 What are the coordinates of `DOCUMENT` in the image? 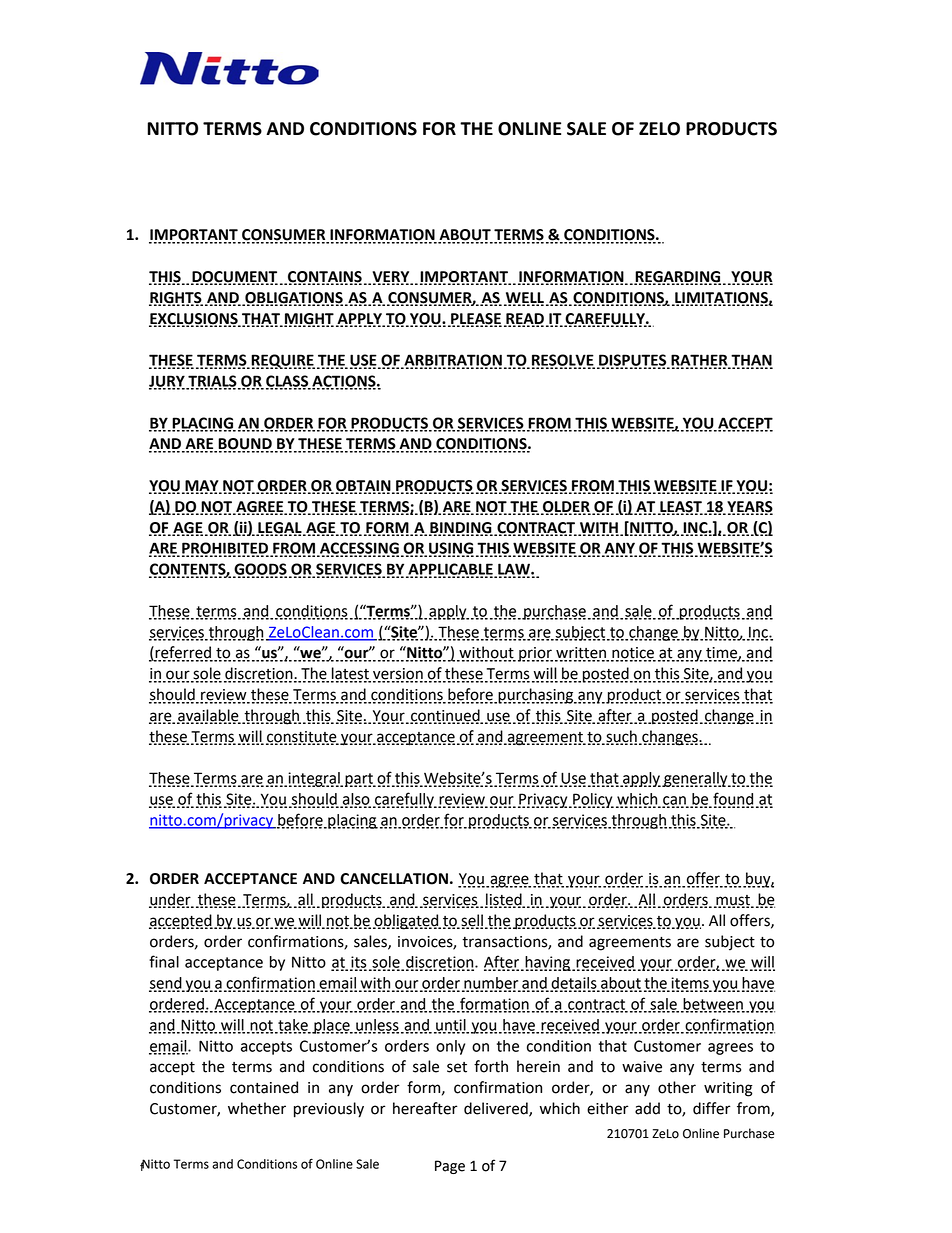 It's located at (234, 278).
